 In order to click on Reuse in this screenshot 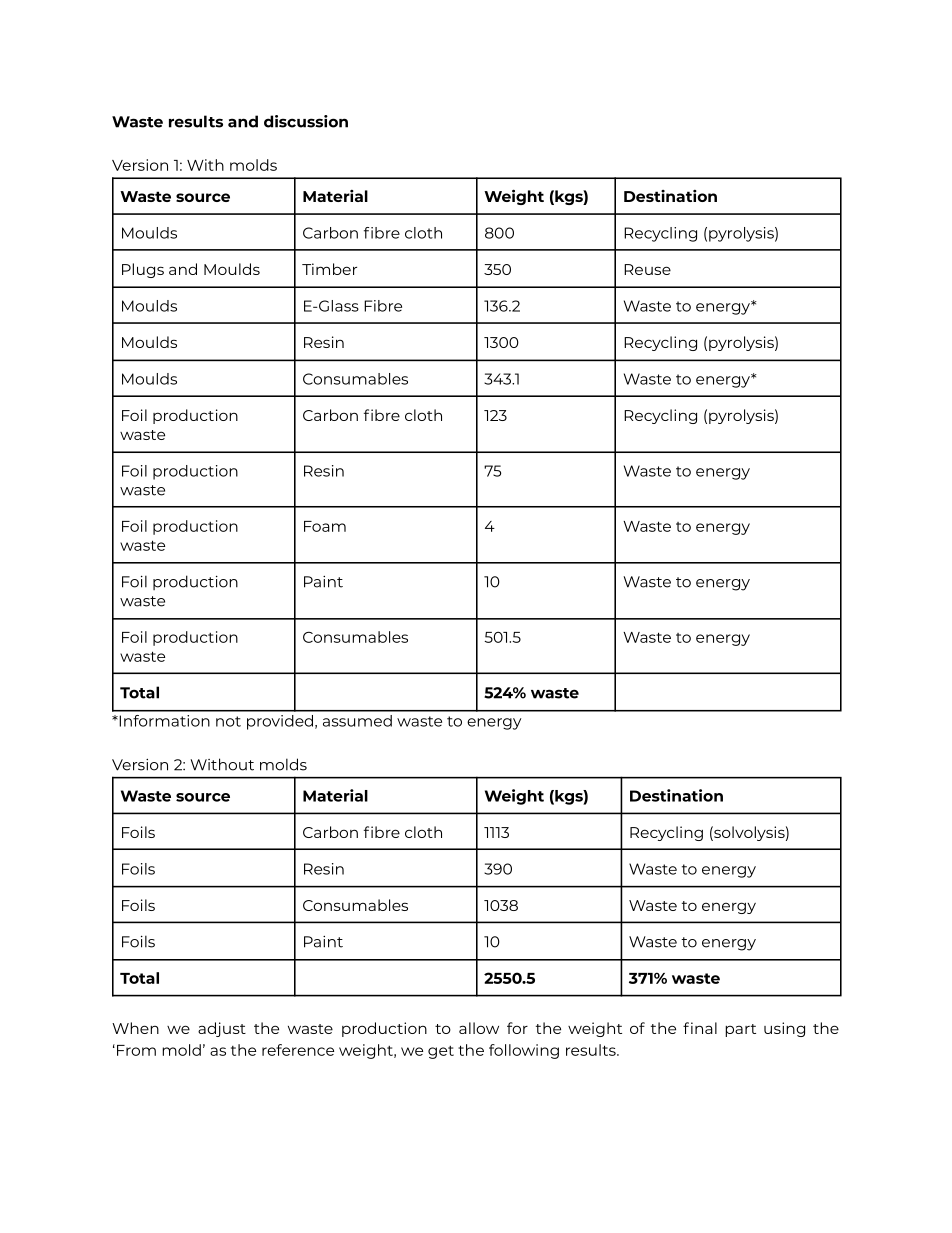, I will do `click(647, 269)`.
